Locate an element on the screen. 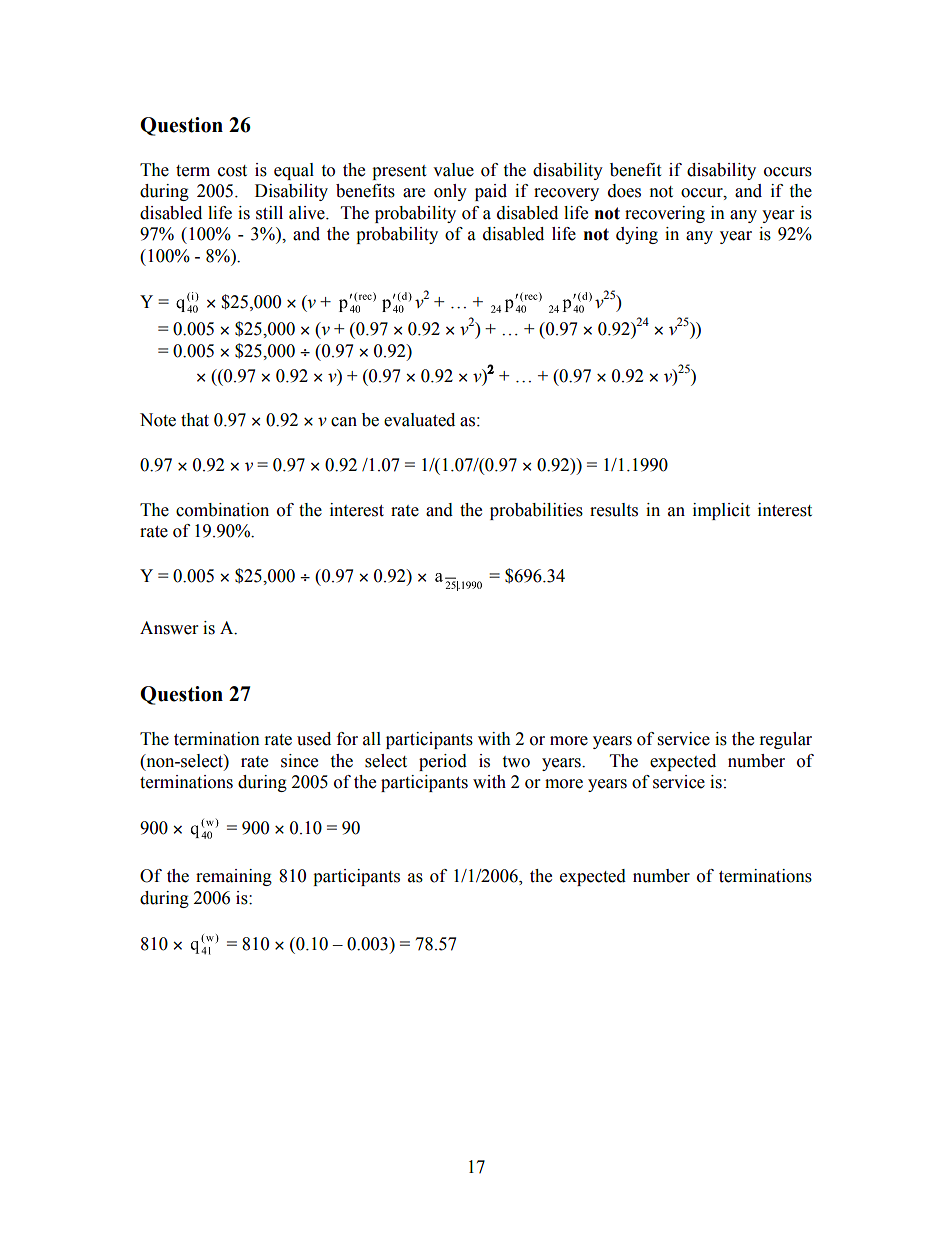 The height and width of the screenshot is (1233, 952). paid is located at coordinates (491, 192).
